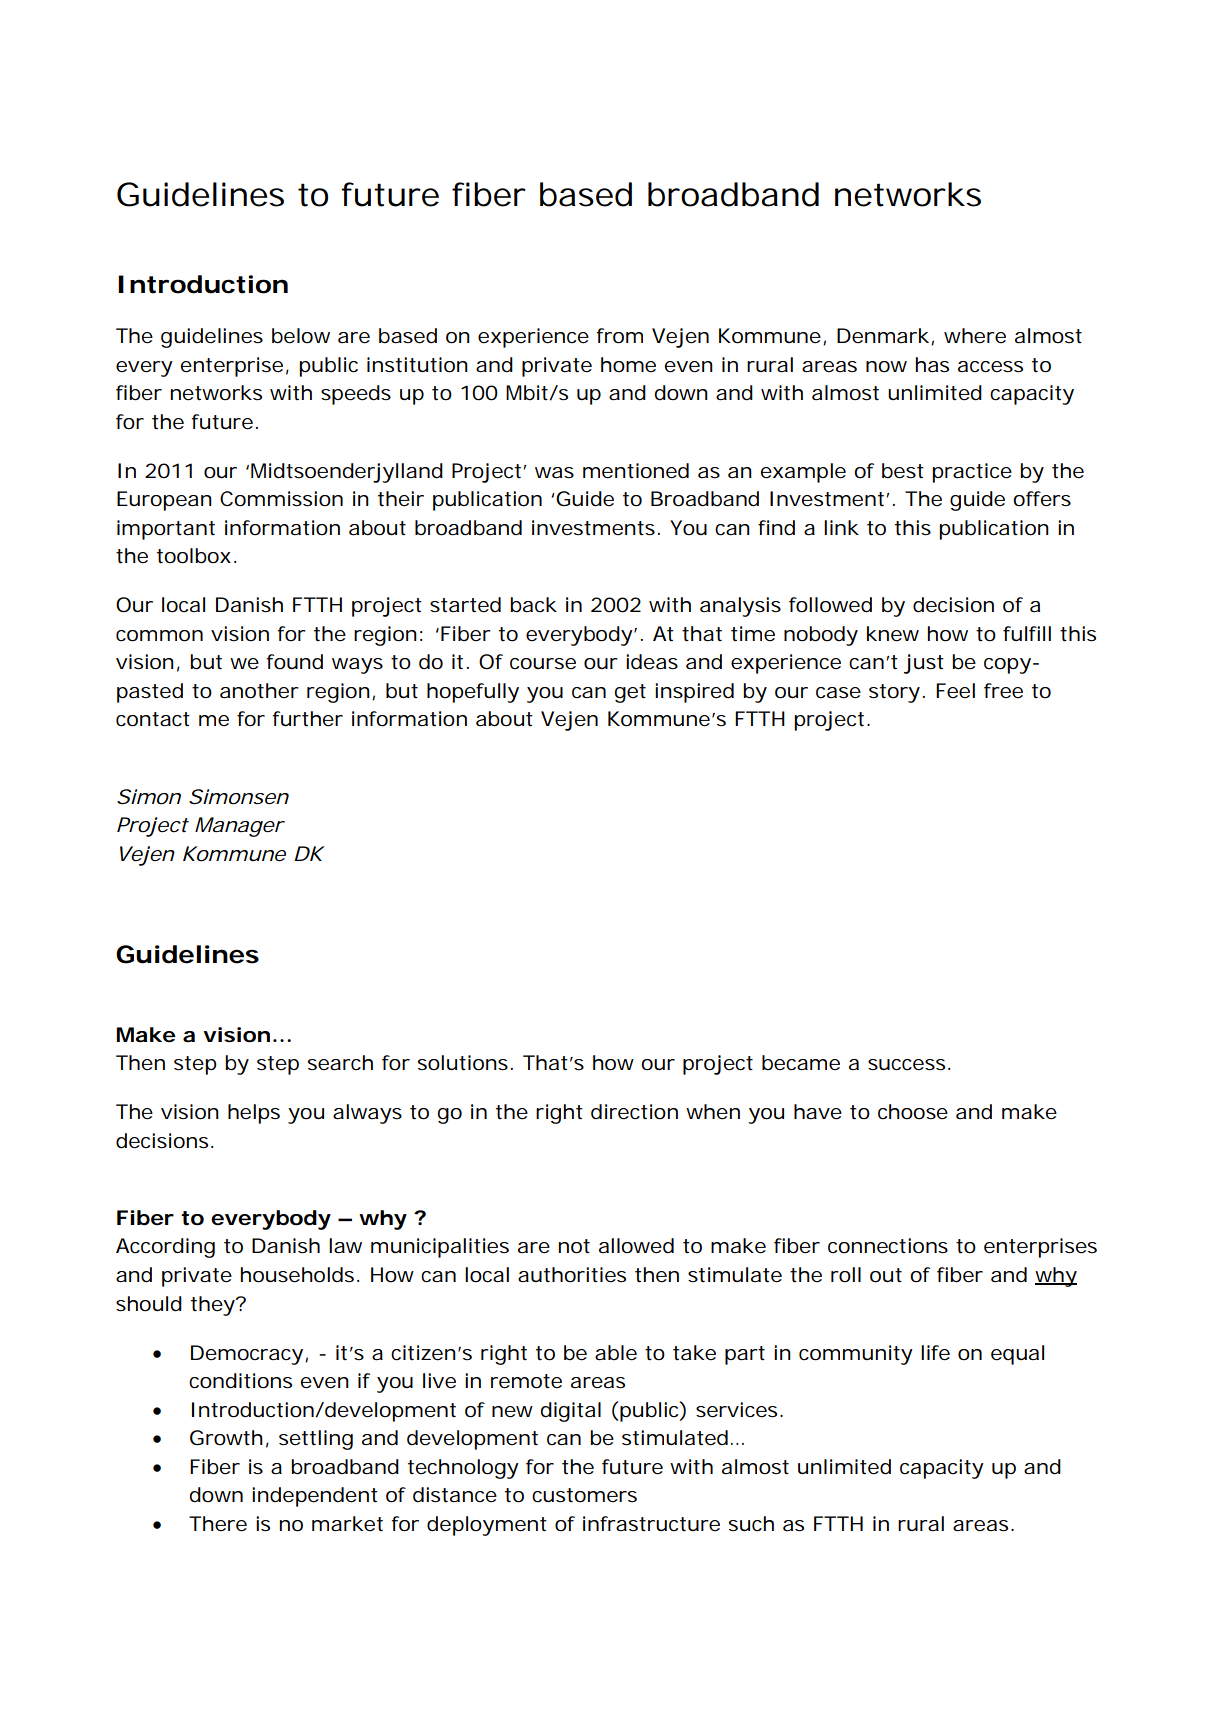  What do you see at coordinates (913, 1112) in the page?
I see `choose` at bounding box center [913, 1112].
